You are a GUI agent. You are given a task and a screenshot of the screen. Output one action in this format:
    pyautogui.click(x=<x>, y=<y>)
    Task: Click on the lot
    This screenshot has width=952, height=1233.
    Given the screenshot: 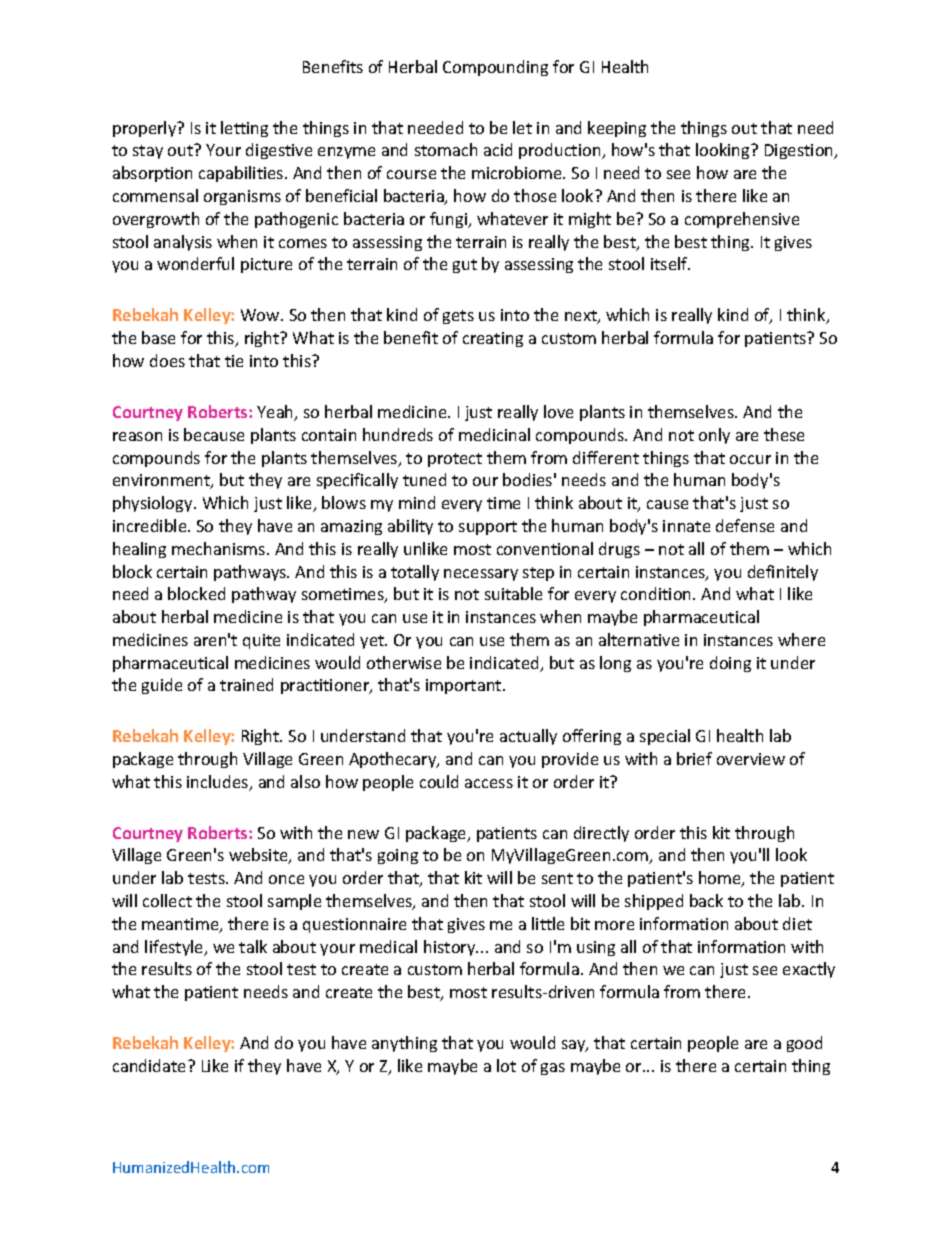 What is the action you would take?
    pyautogui.click(x=506, y=1065)
